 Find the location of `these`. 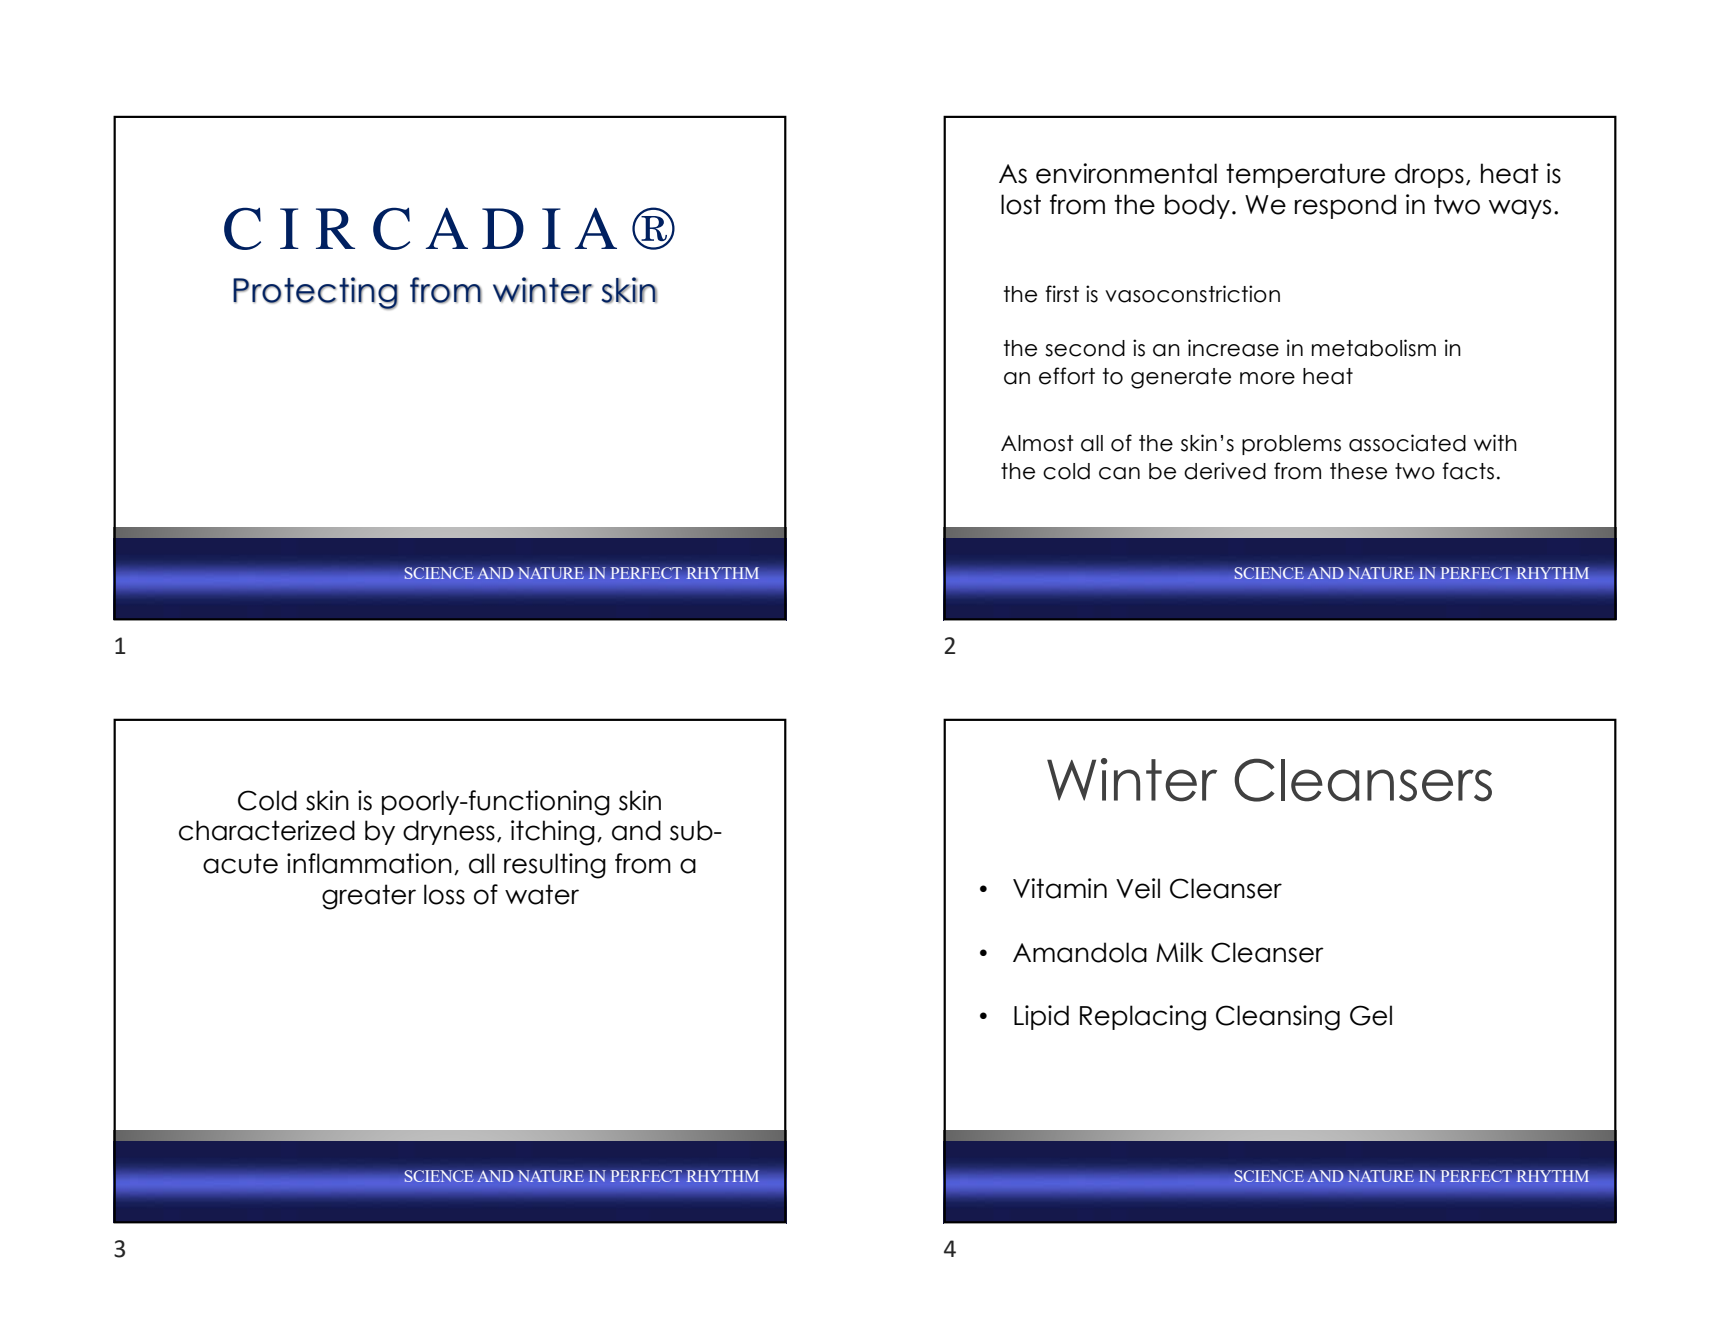

these is located at coordinates (1358, 471).
